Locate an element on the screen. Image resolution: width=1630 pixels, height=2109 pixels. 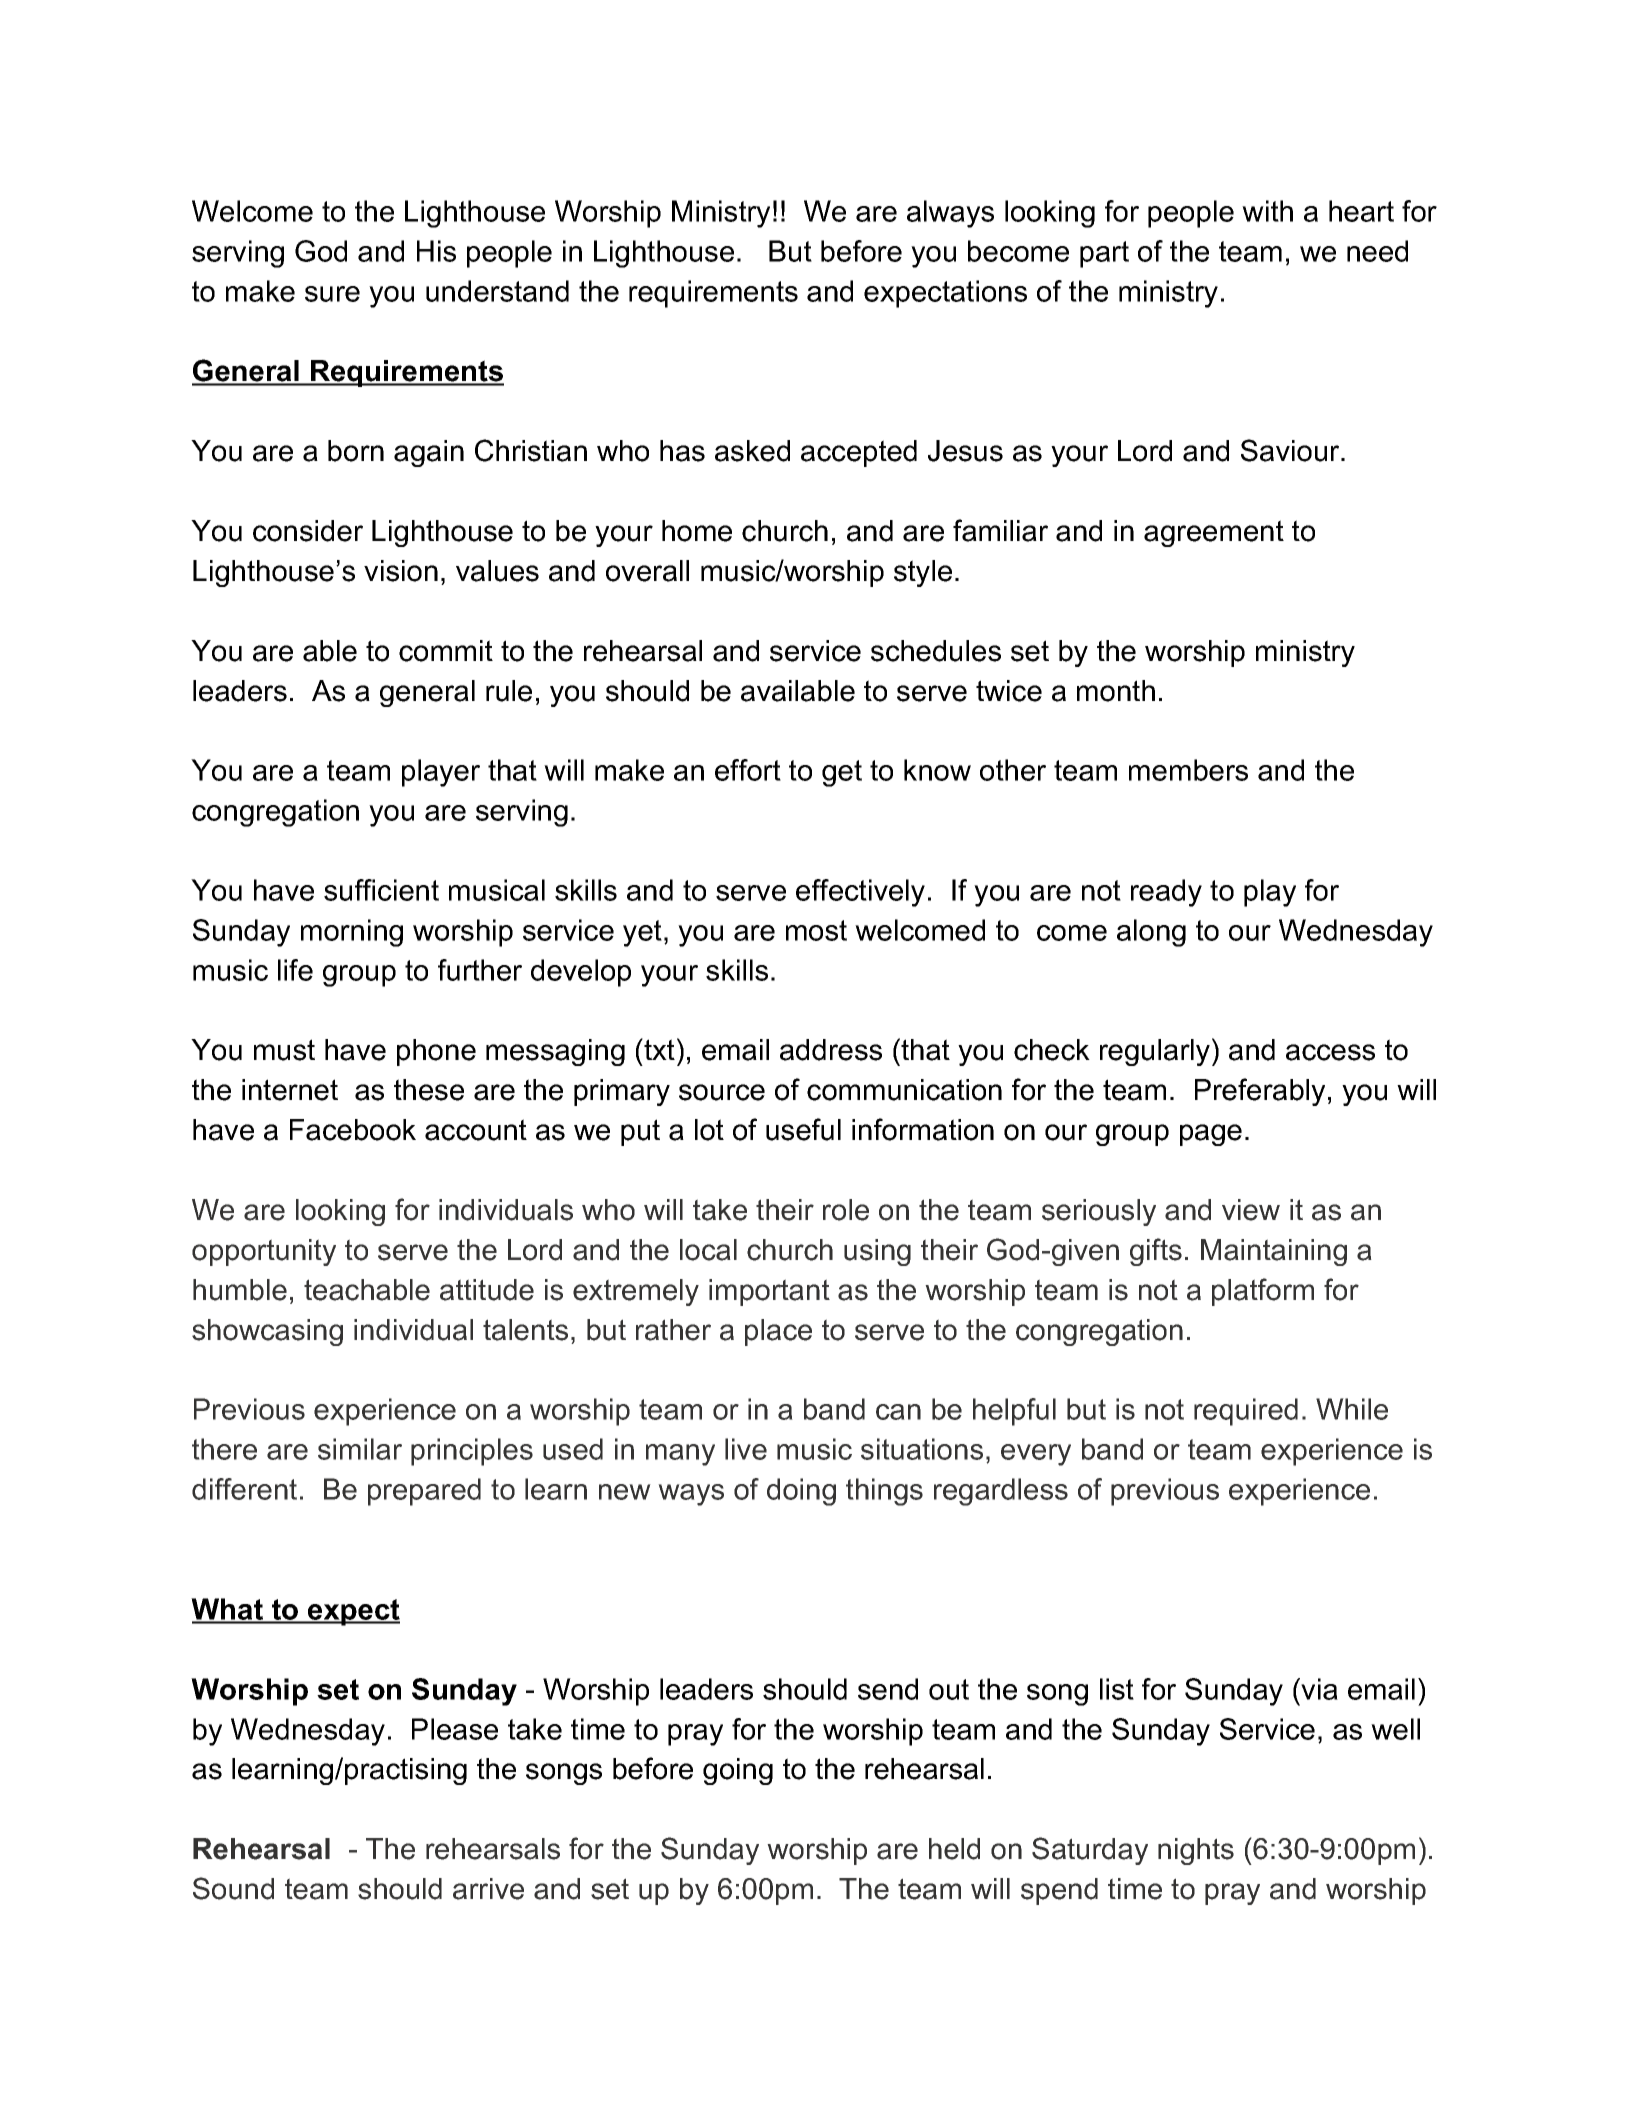
similar is located at coordinates (360, 1449).
